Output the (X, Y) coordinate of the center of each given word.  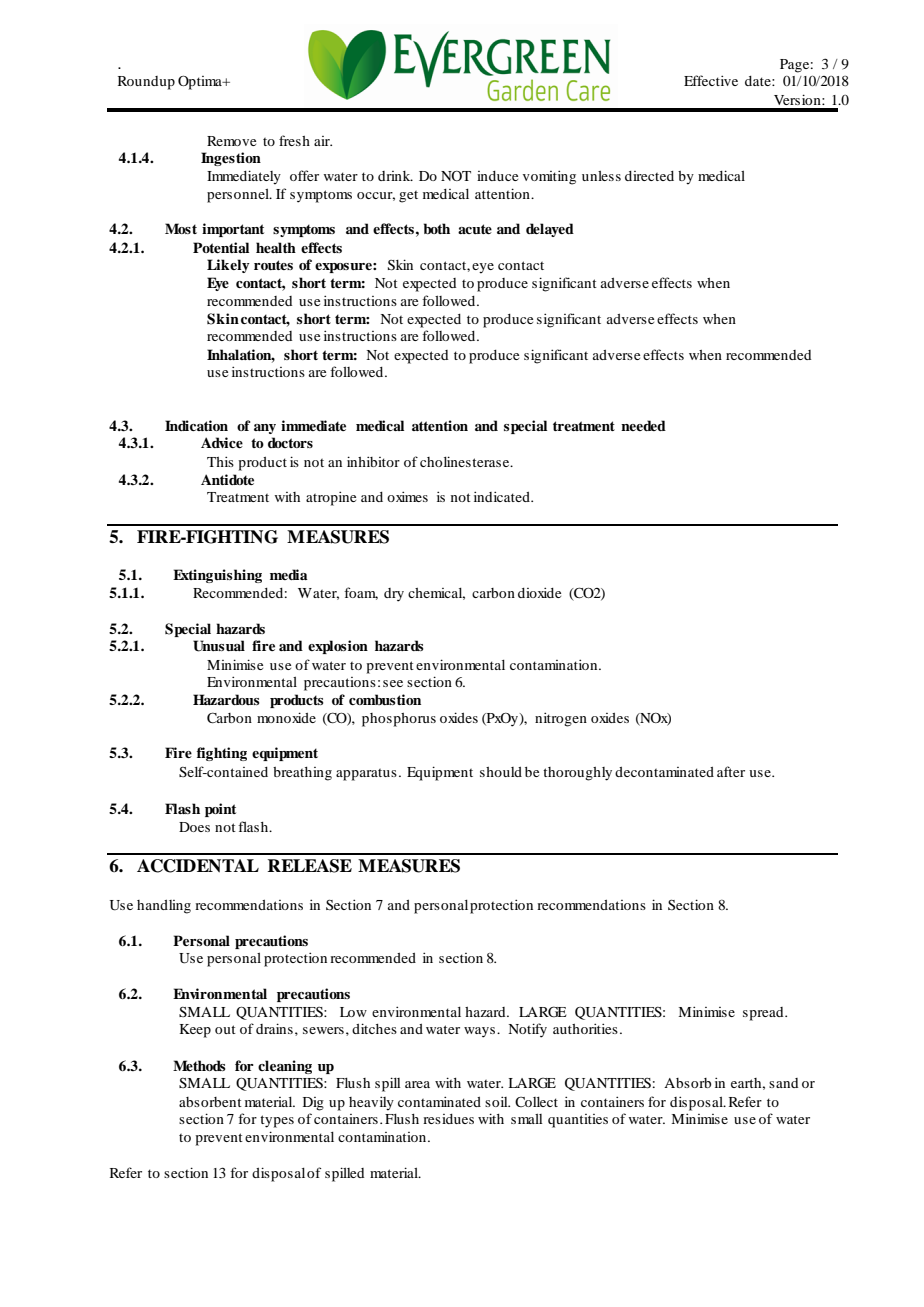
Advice (222, 442)
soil (497, 1101)
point (220, 810)
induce (497, 176)
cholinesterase (466, 461)
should (501, 772)
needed (643, 425)
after (731, 771)
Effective (711, 80)
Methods (199, 1065)
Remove (231, 141)
